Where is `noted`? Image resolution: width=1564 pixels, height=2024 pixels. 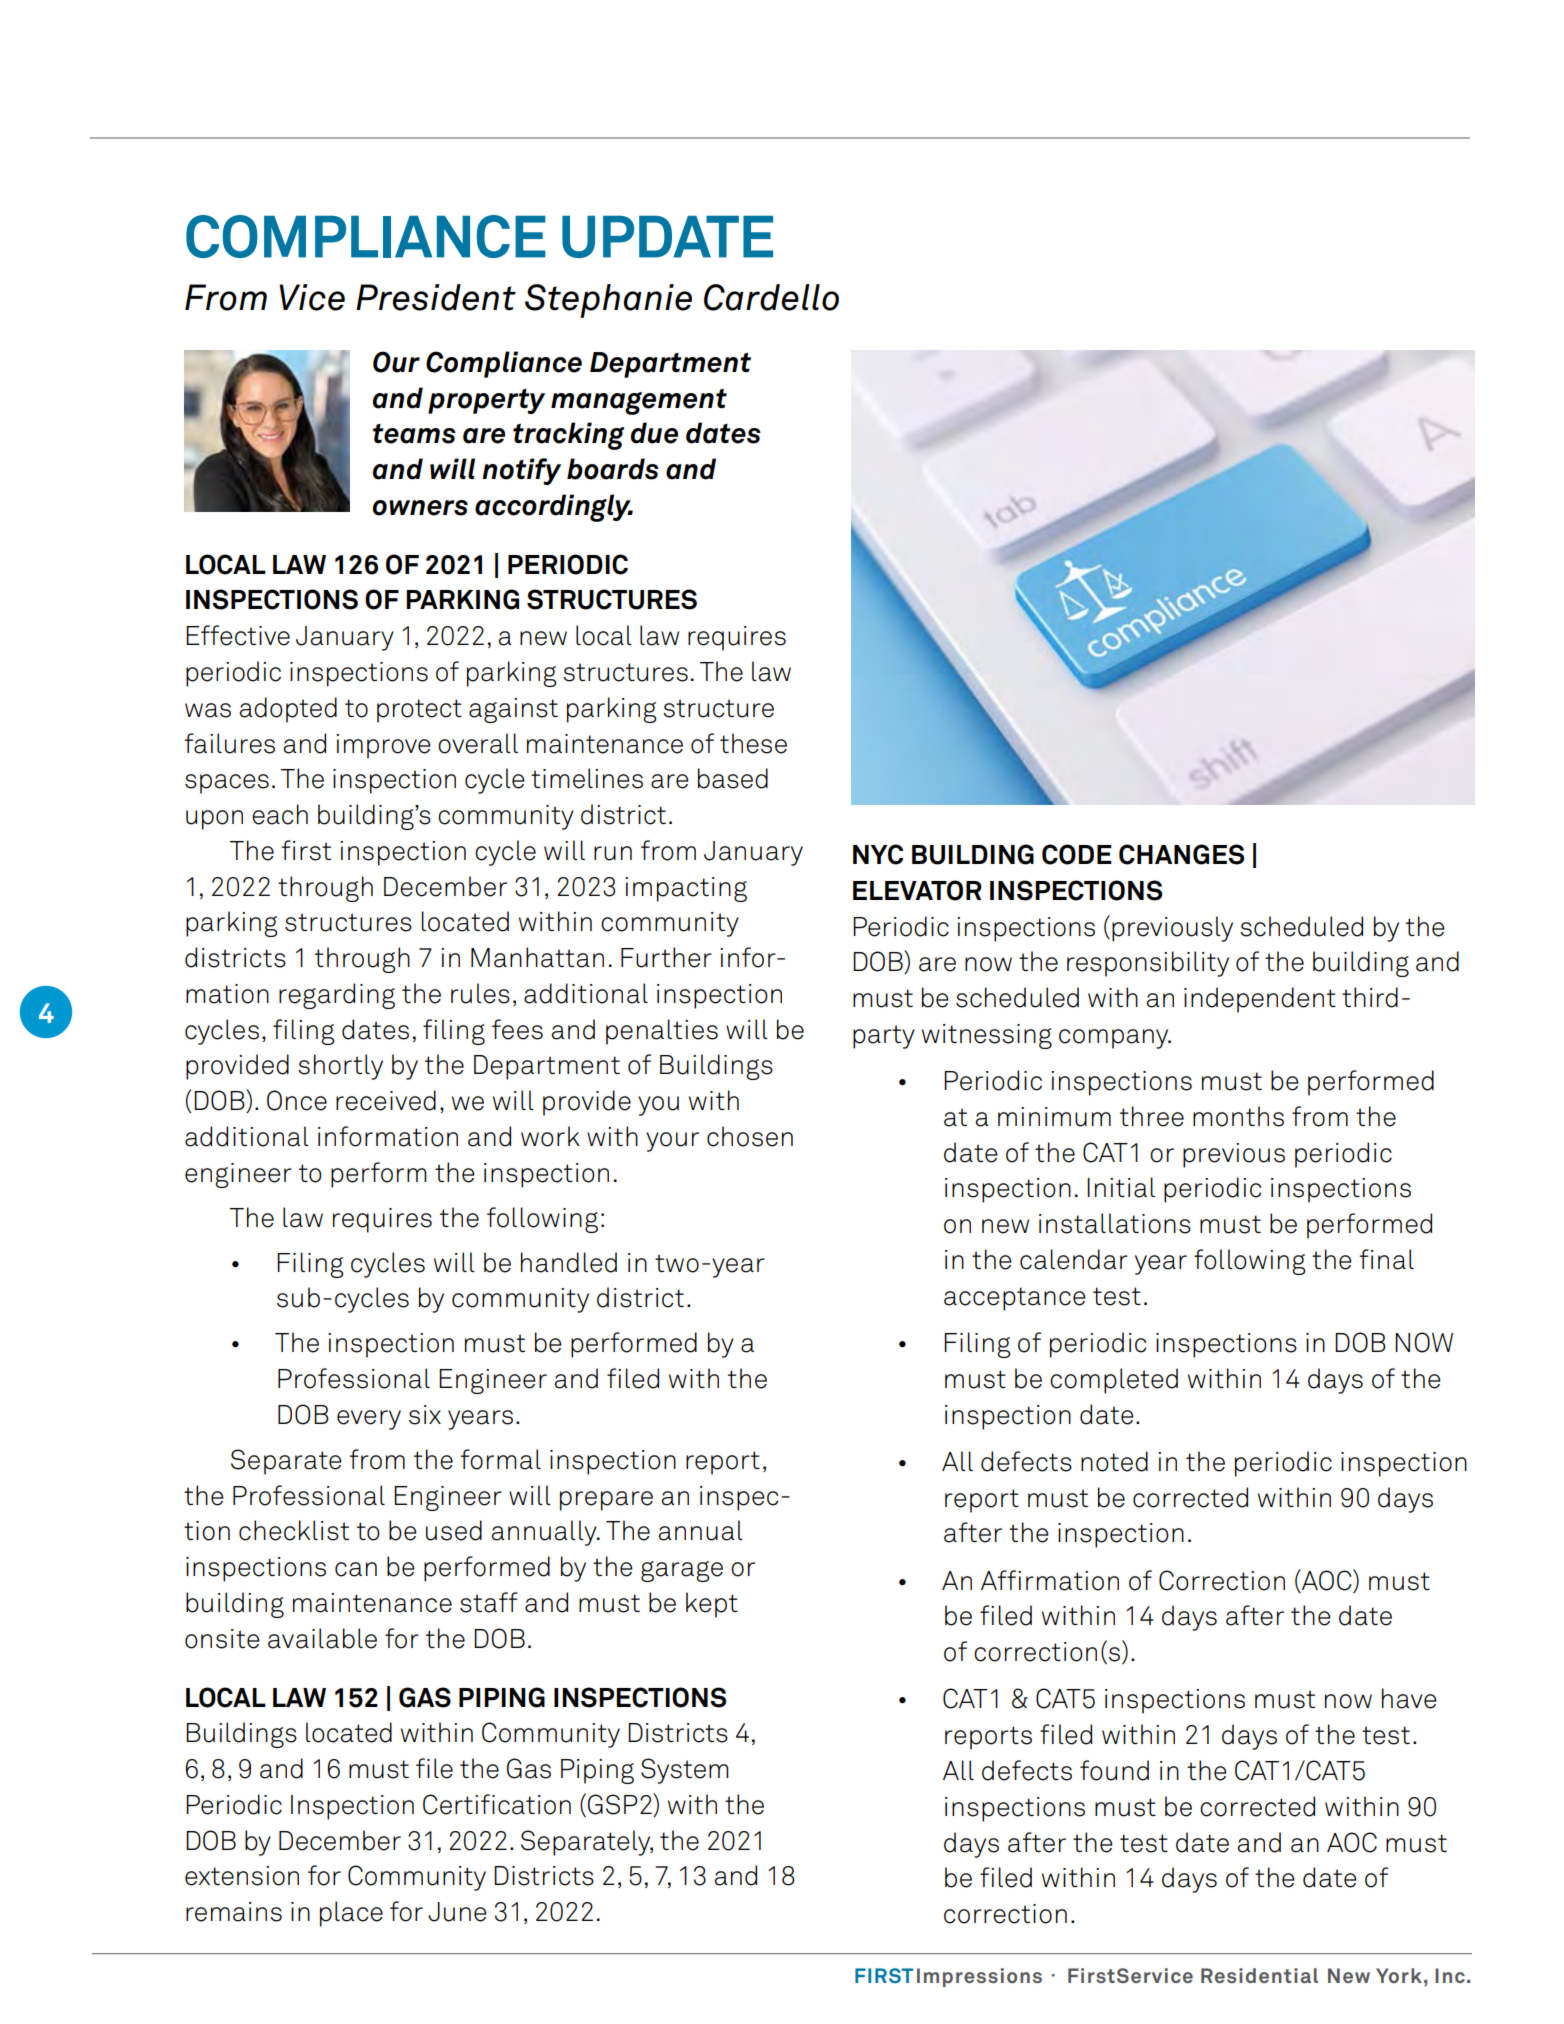
noted is located at coordinates (1114, 1461).
